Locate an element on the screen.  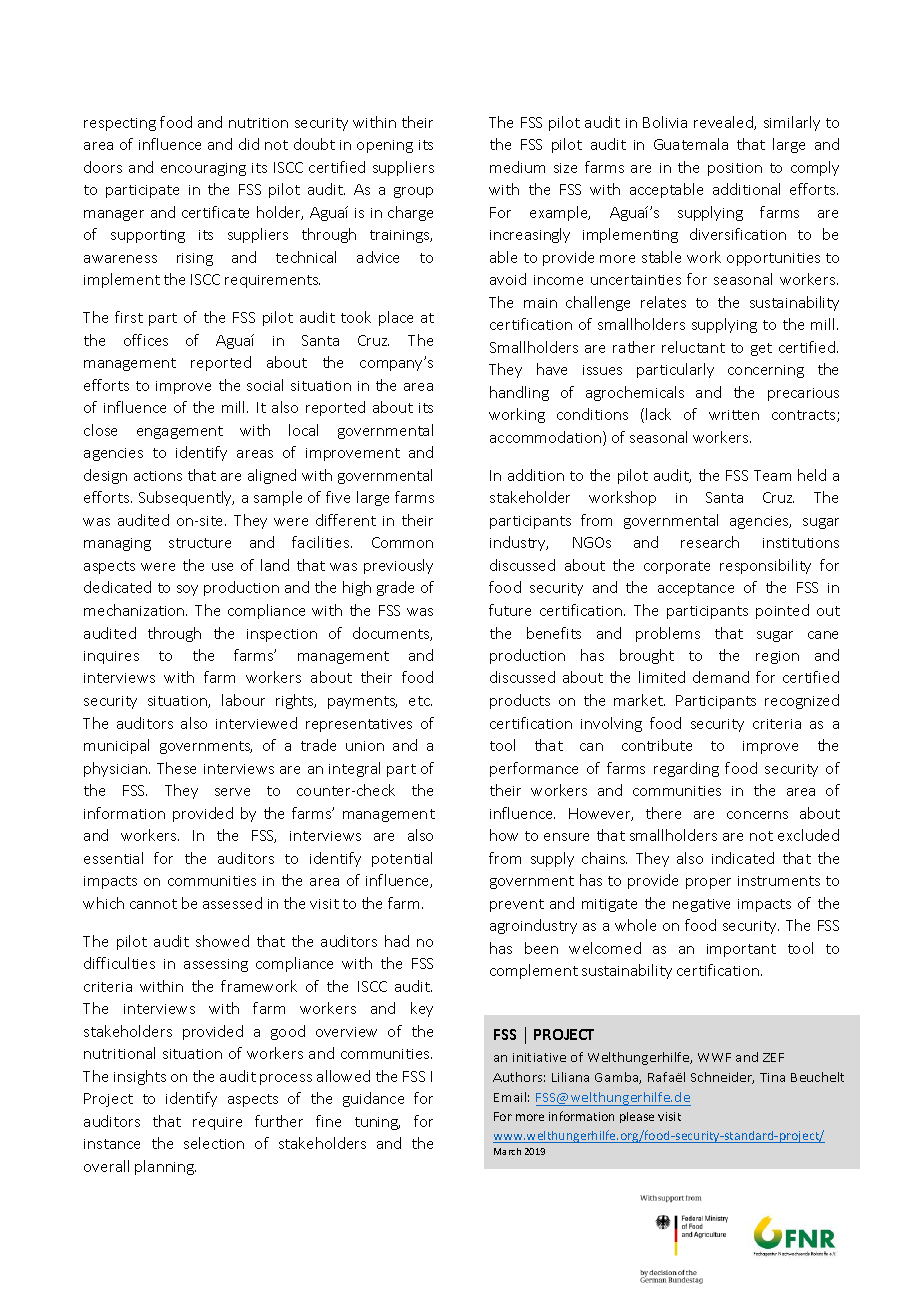
region is located at coordinates (777, 657).
